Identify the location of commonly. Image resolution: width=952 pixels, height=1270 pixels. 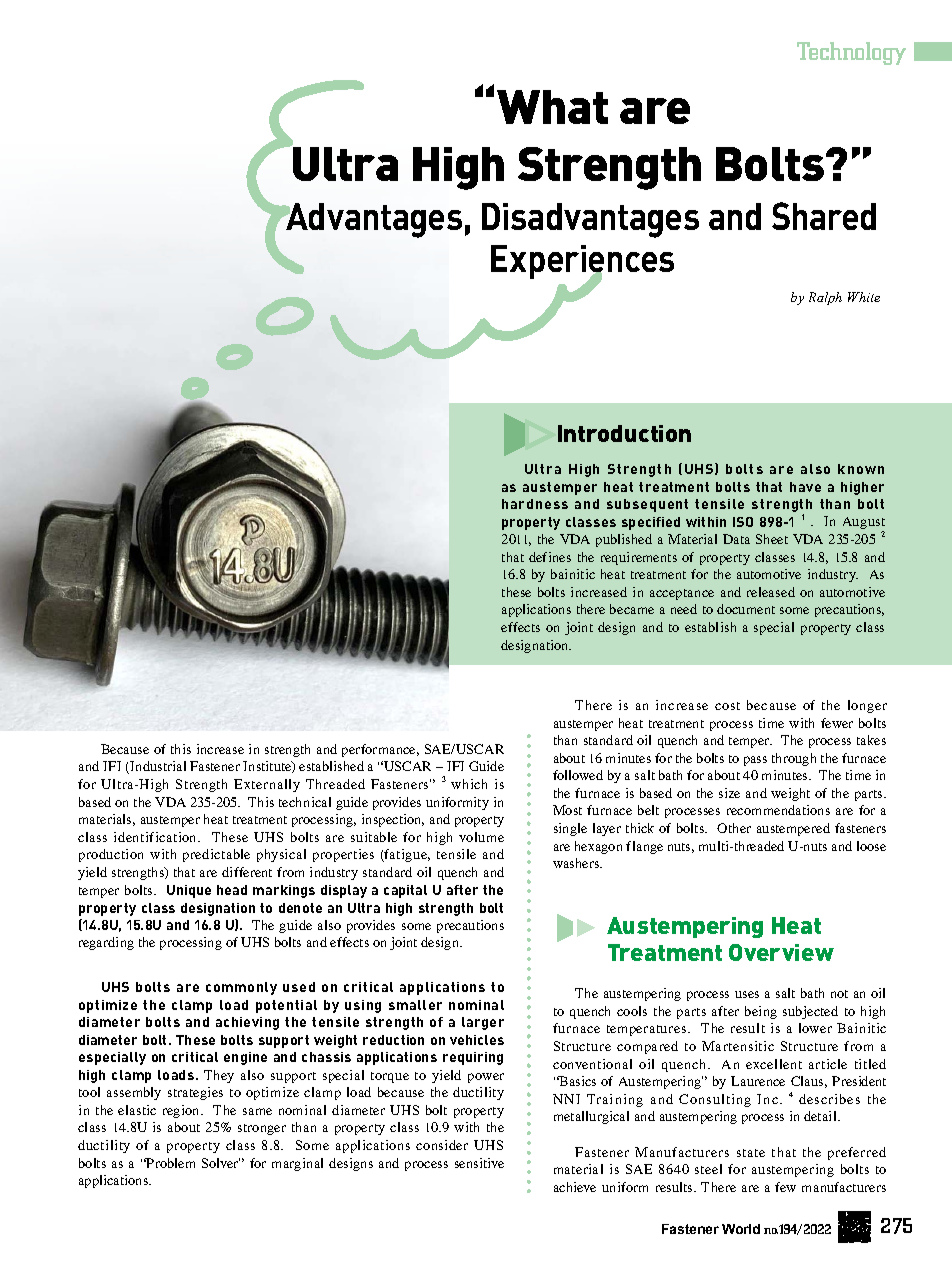
(241, 988).
